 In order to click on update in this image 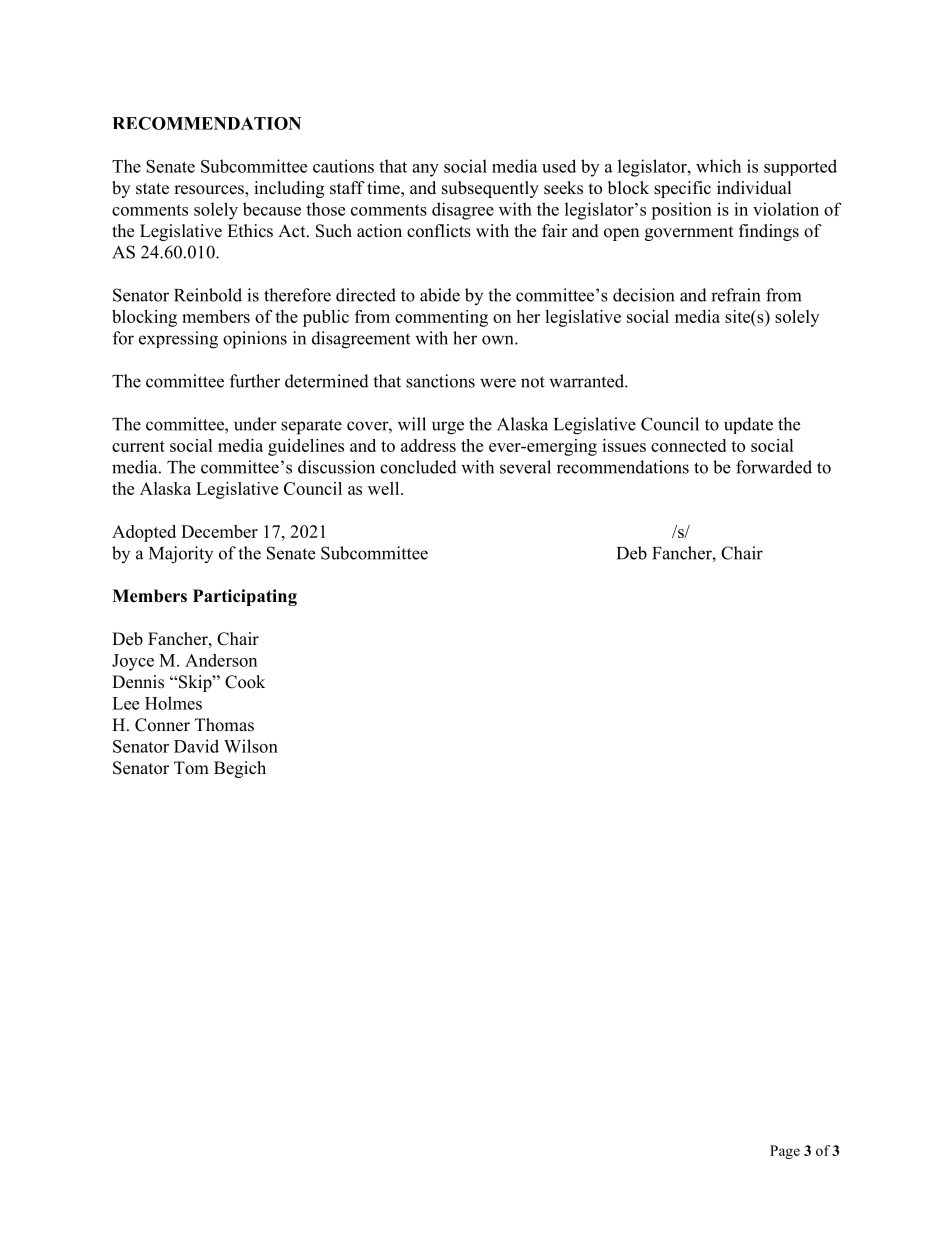, I will do `click(748, 425)`.
